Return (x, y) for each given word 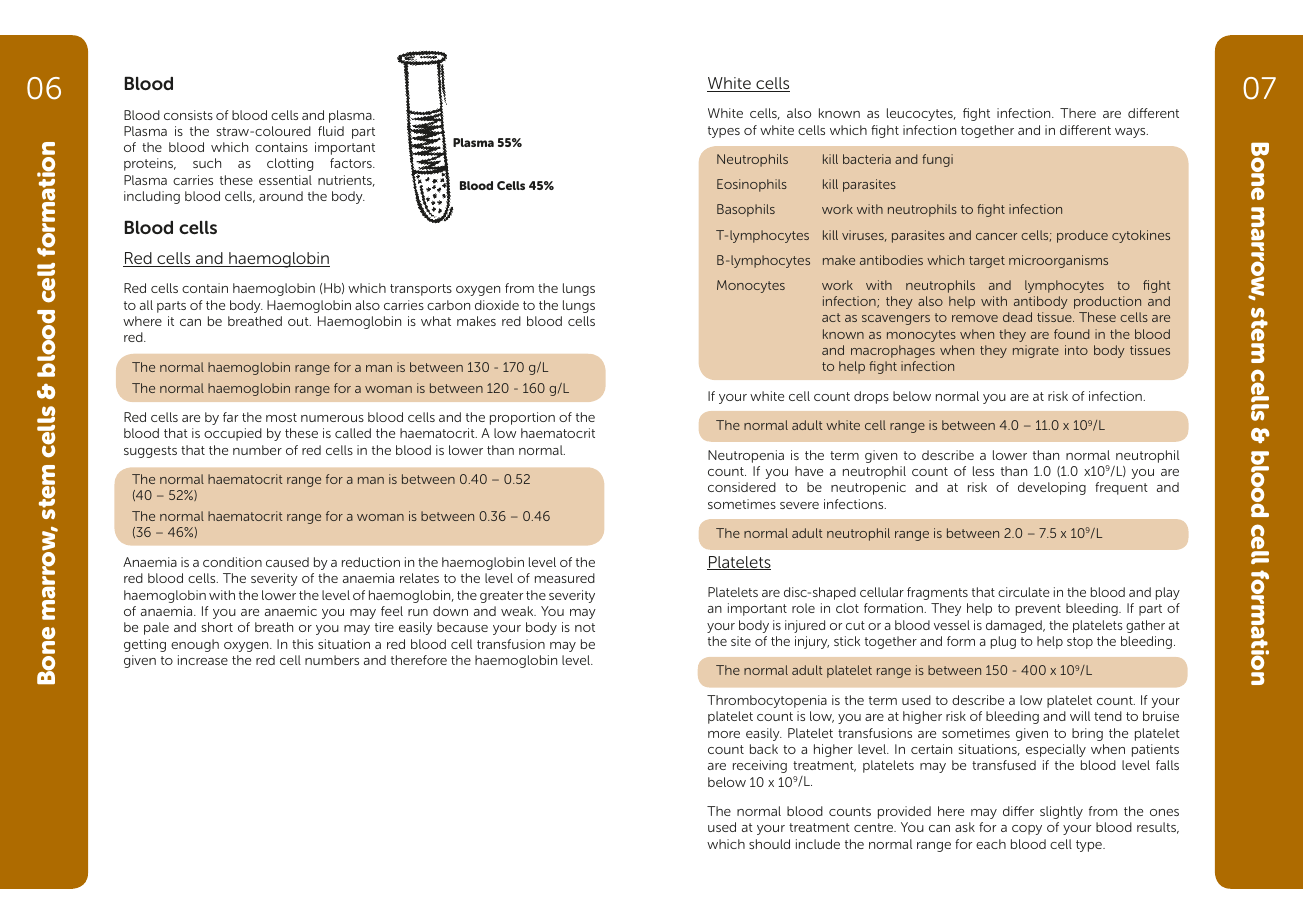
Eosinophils (752, 185)
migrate (1036, 351)
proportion (522, 418)
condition (232, 562)
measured (565, 578)
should (769, 844)
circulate (1024, 592)
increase (203, 660)
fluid (331, 131)
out (299, 321)
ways (1131, 133)
